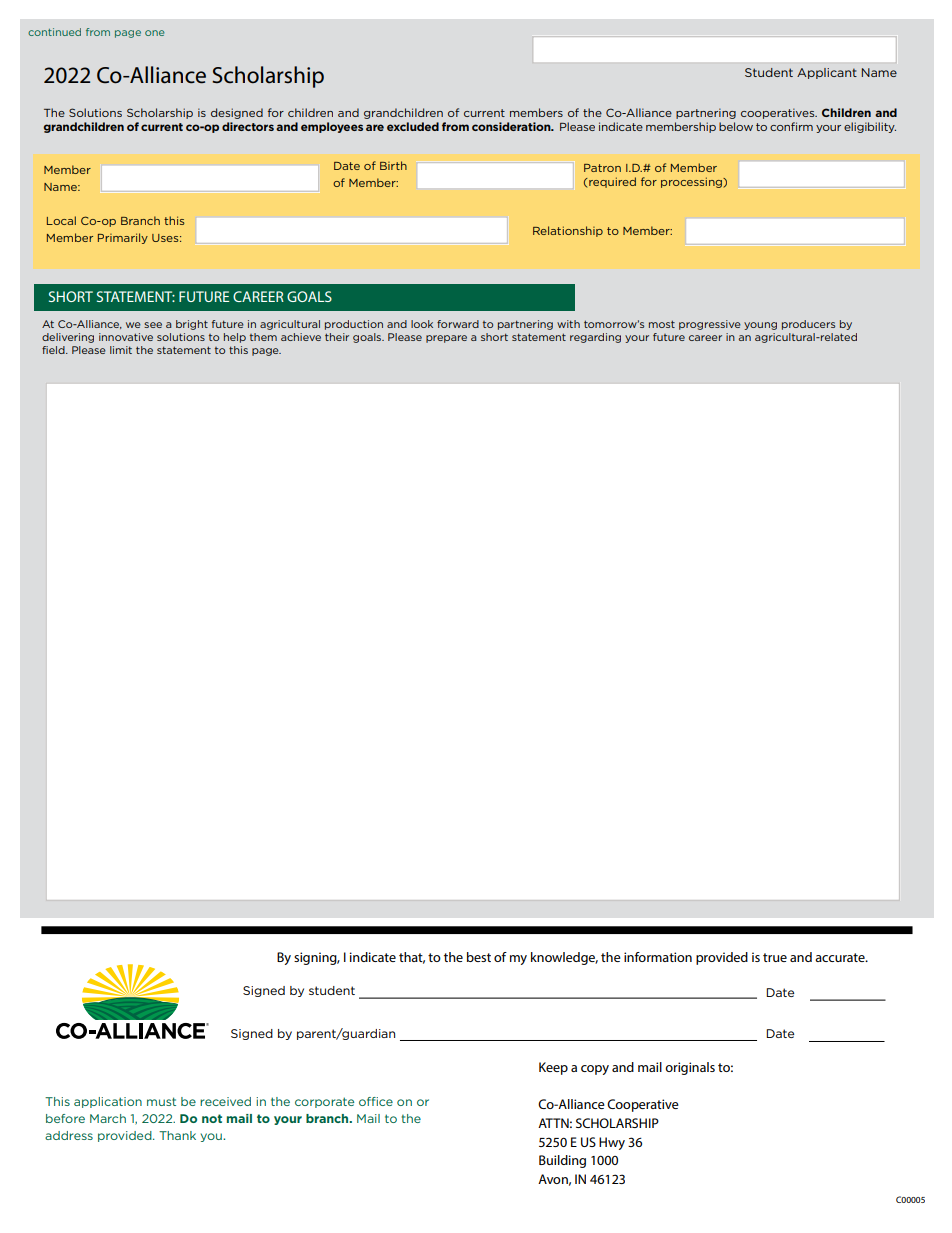 This page has height=1233, width=952. What do you see at coordinates (827, 73) in the page?
I see `Applicant` at bounding box center [827, 73].
